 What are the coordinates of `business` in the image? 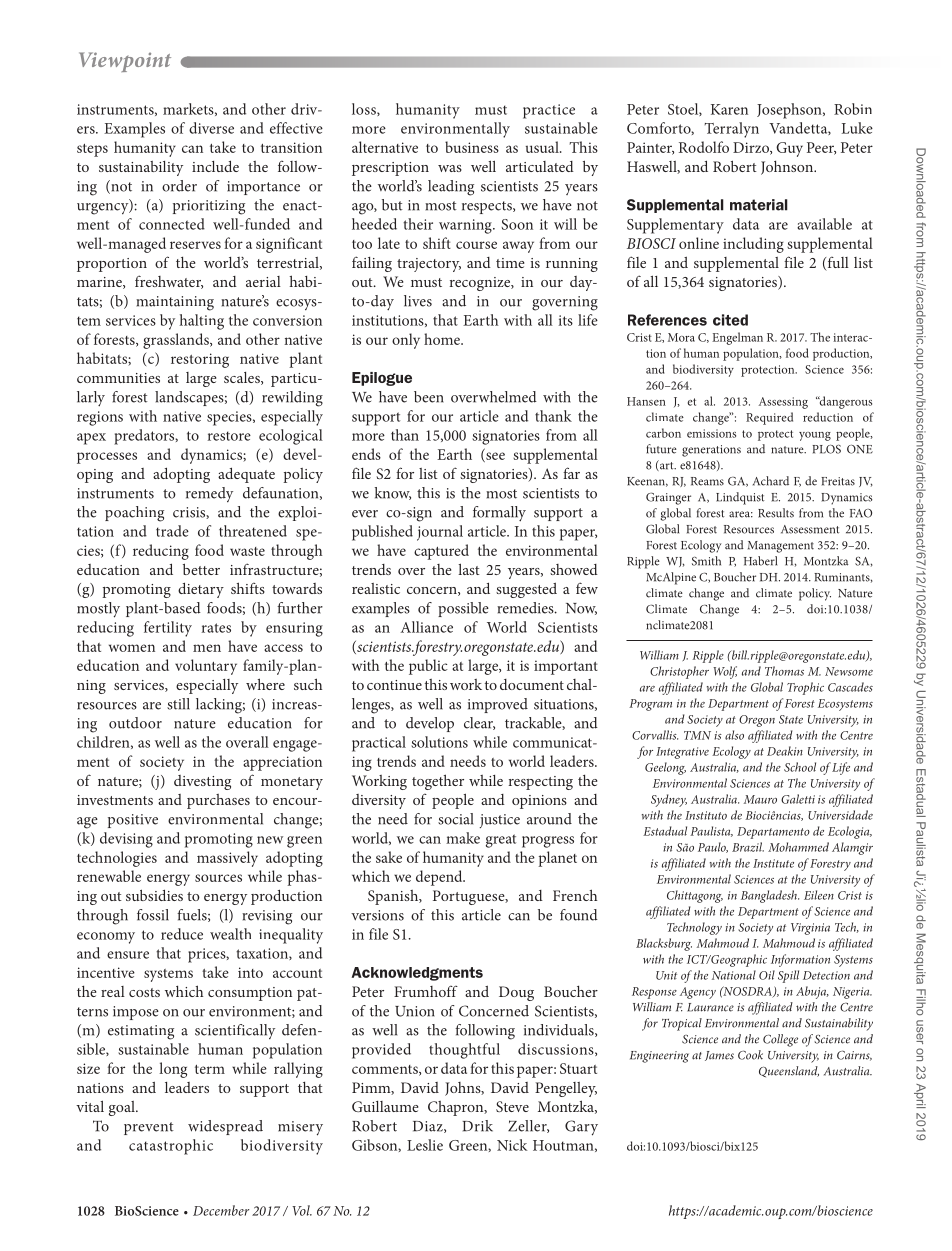 It's located at (472, 147).
